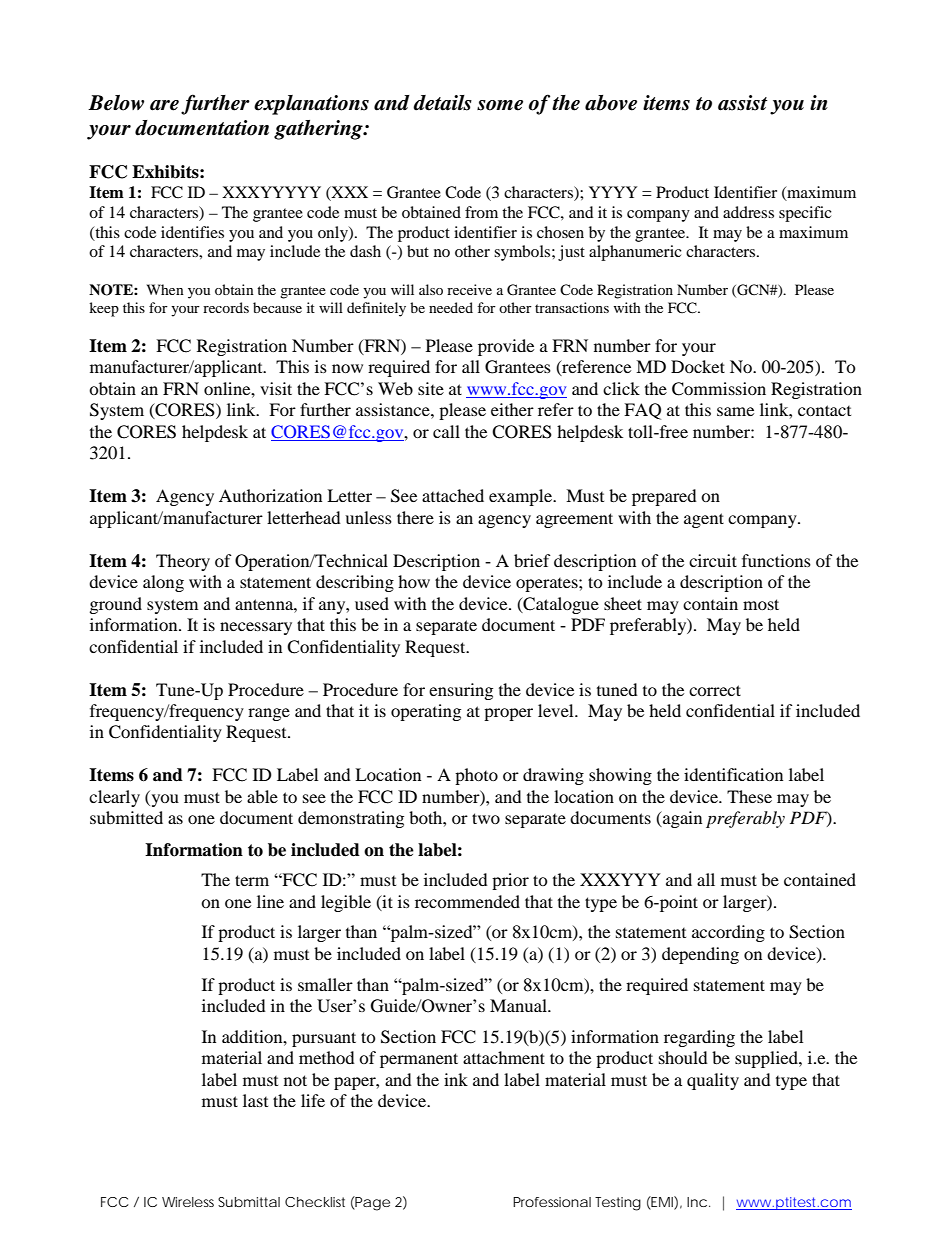  I want to click on recommended, so click(467, 901).
